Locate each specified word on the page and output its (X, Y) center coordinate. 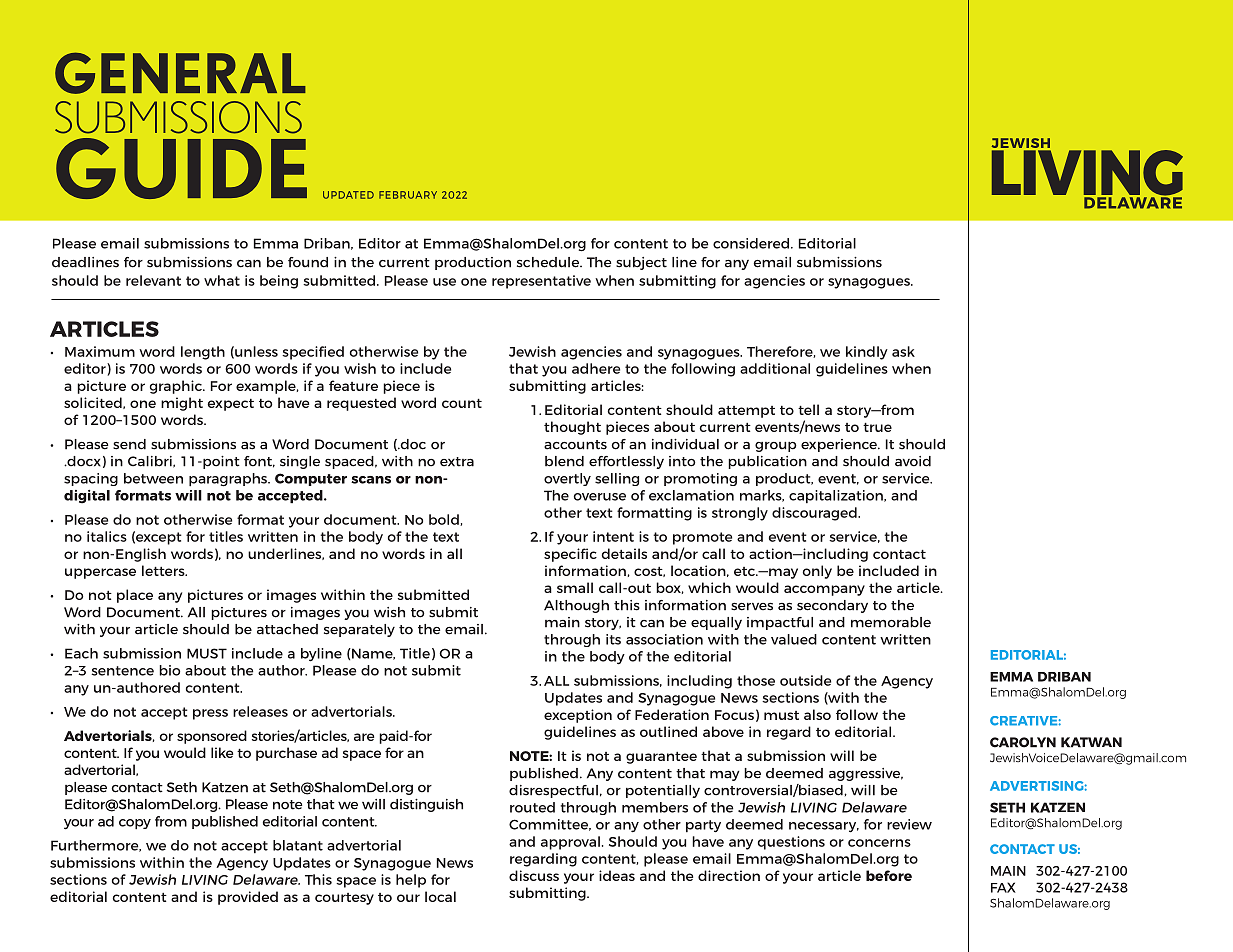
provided (248, 898)
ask (903, 351)
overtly (567, 479)
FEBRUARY (408, 195)
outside (805, 680)
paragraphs (229, 480)
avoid (913, 461)
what (222, 280)
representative (541, 282)
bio (169, 670)
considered (752, 243)
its (613, 639)
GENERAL (180, 73)
